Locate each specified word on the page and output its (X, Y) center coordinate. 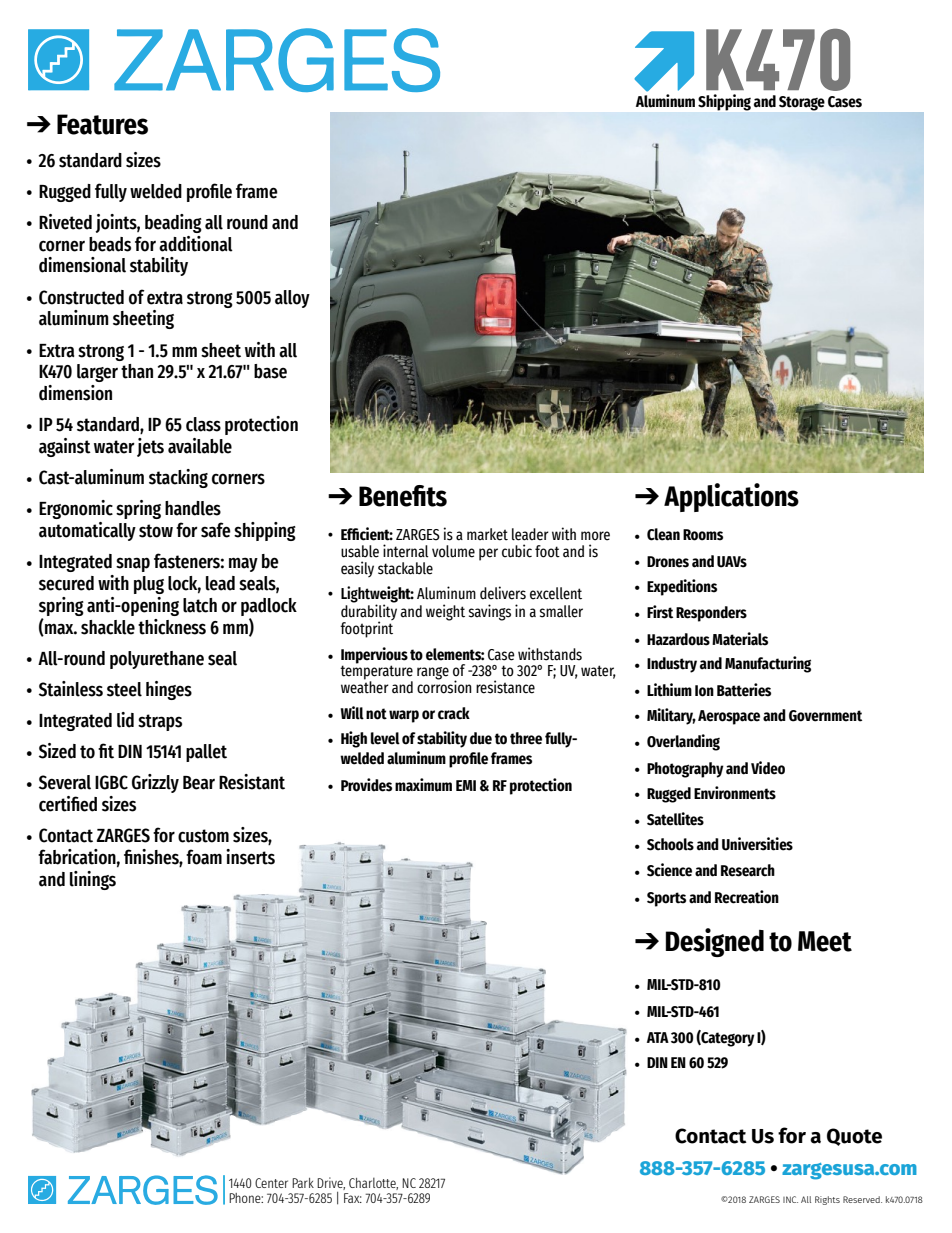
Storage (802, 103)
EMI (466, 785)
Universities (757, 844)
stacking (178, 478)
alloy (292, 299)
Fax (353, 1198)
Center (271, 1183)
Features (102, 124)
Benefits (403, 496)
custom (203, 836)
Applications (731, 497)
